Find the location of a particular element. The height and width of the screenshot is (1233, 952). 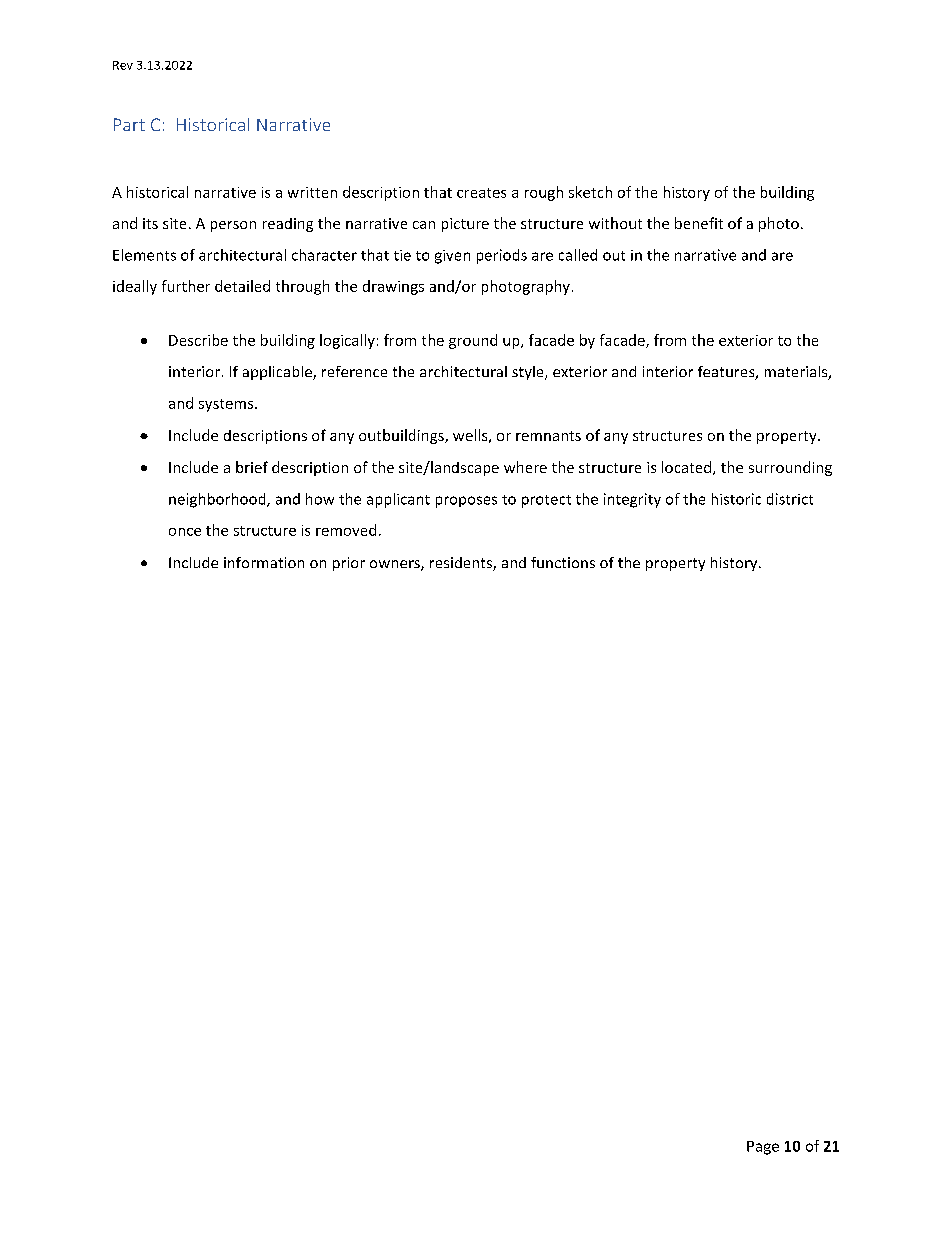

Page is located at coordinates (763, 1148).
